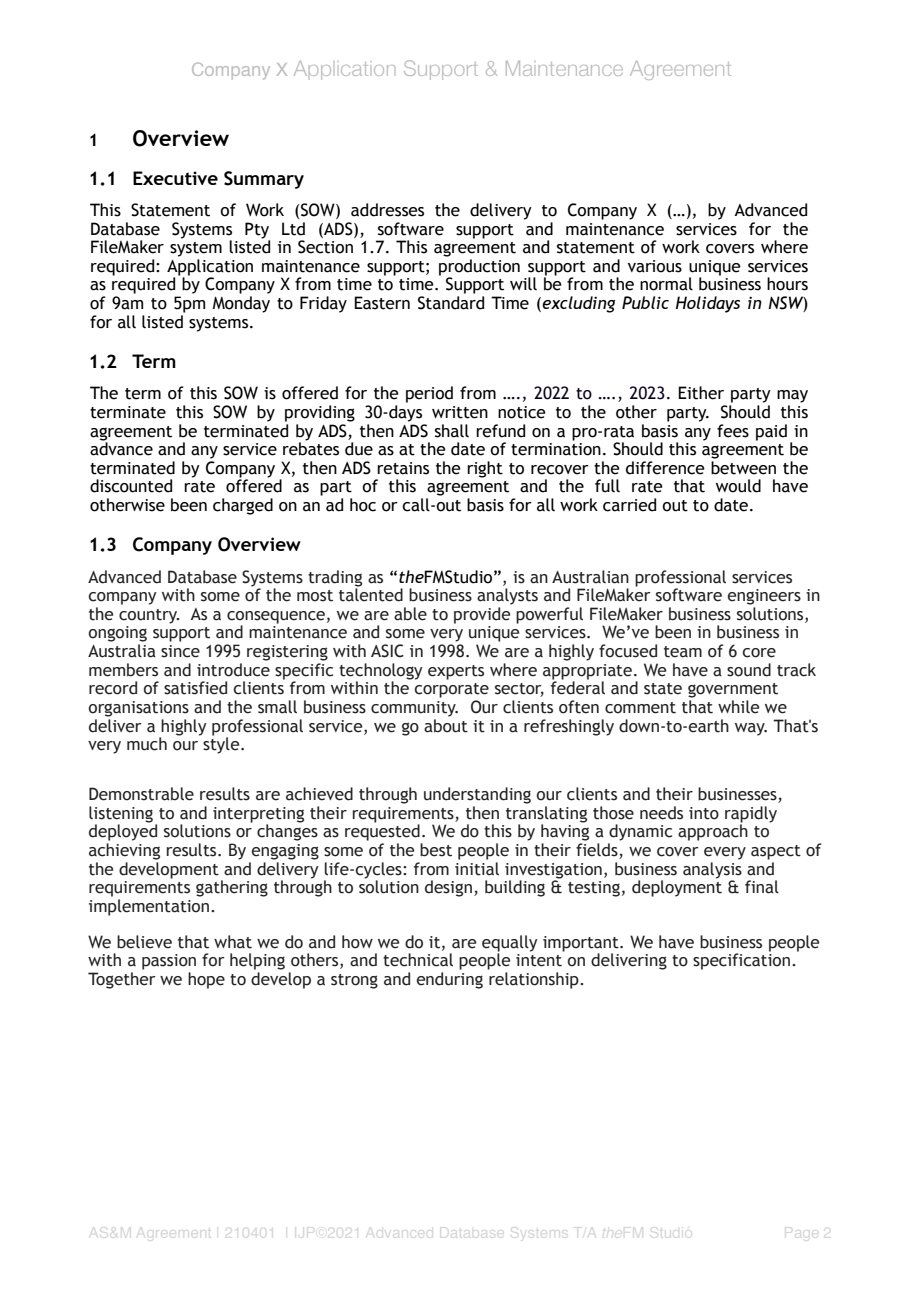 The image size is (924, 1308). Describe the element at coordinates (131, 486) in the document. I see `discounted` at that location.
